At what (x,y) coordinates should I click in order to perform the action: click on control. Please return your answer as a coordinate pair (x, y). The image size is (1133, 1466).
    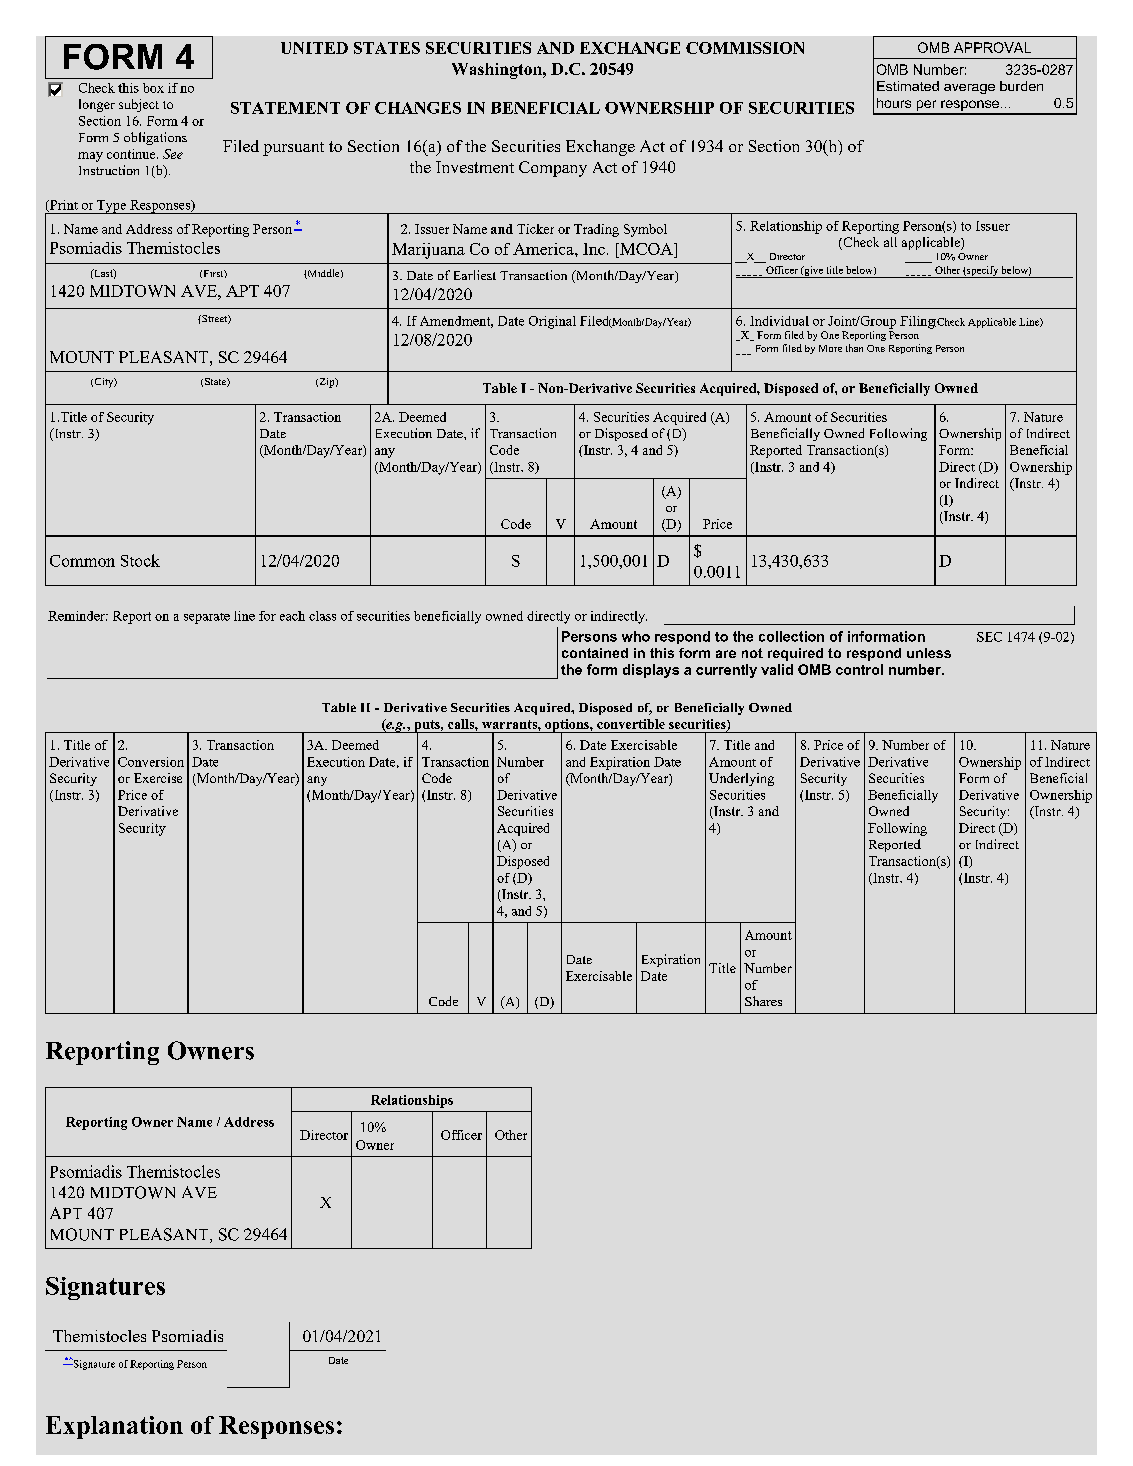
    Looking at the image, I should click on (859, 669).
